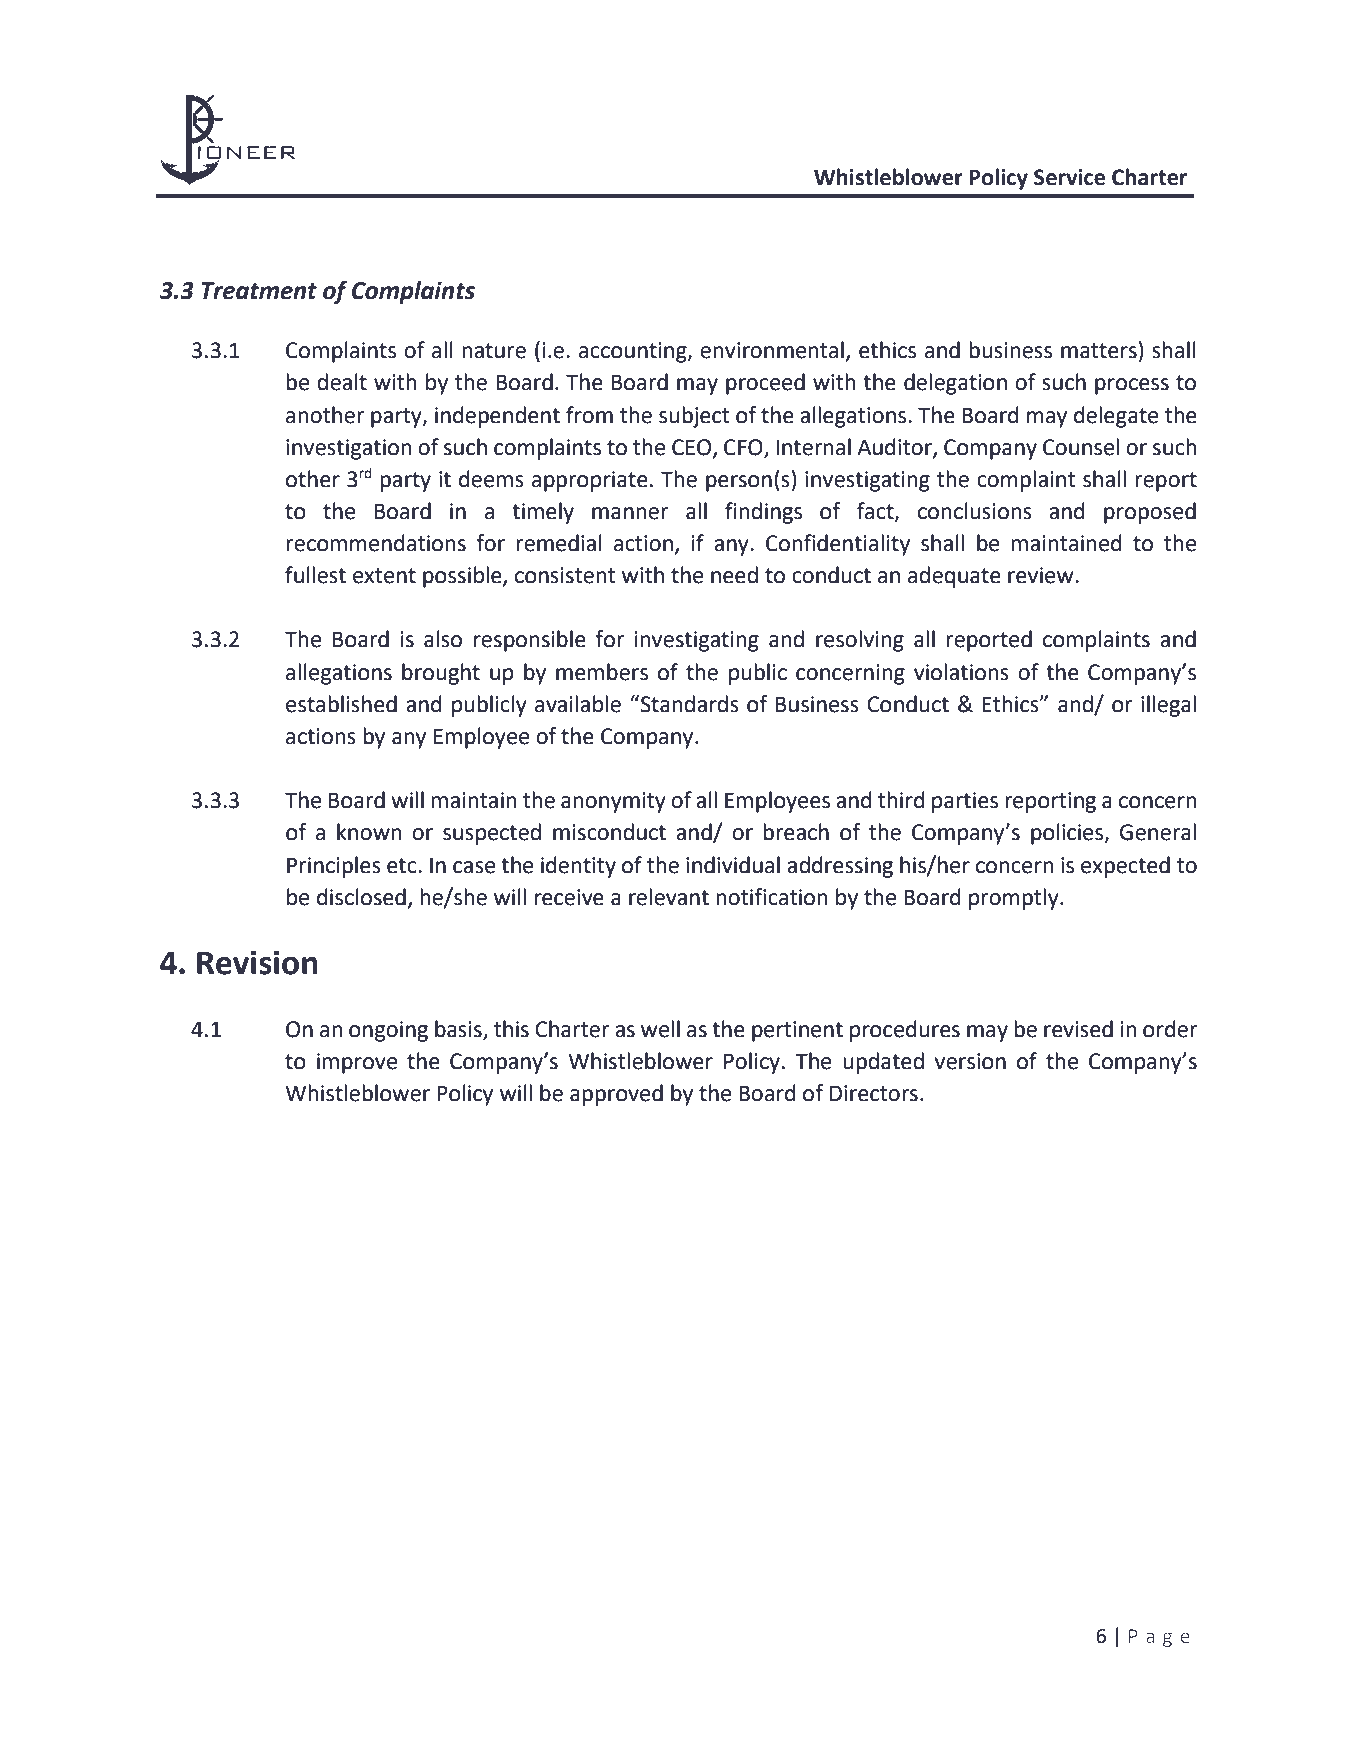 The height and width of the document is (1756, 1357). I want to click on improve, so click(357, 1063).
